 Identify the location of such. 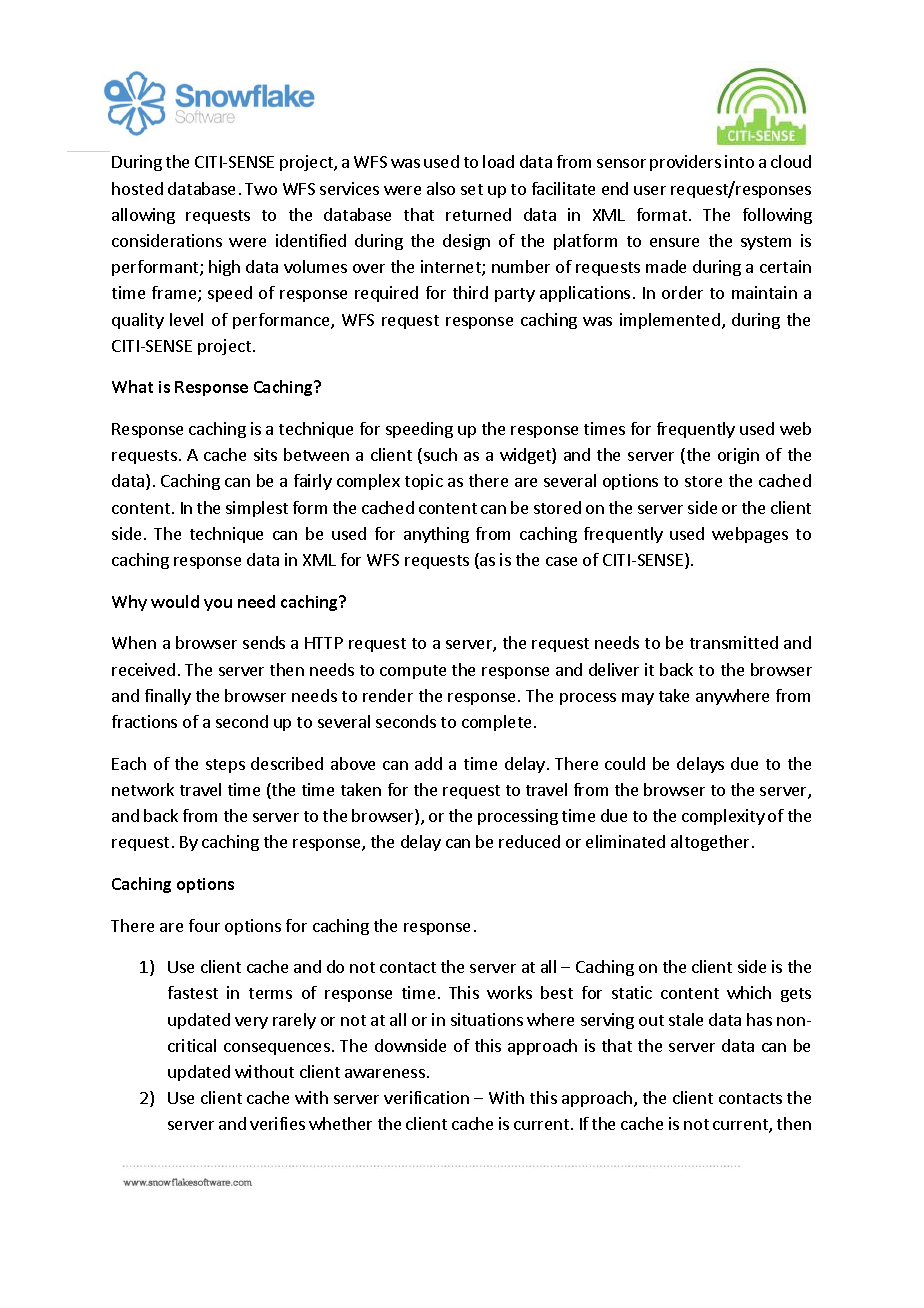
(440, 454).
